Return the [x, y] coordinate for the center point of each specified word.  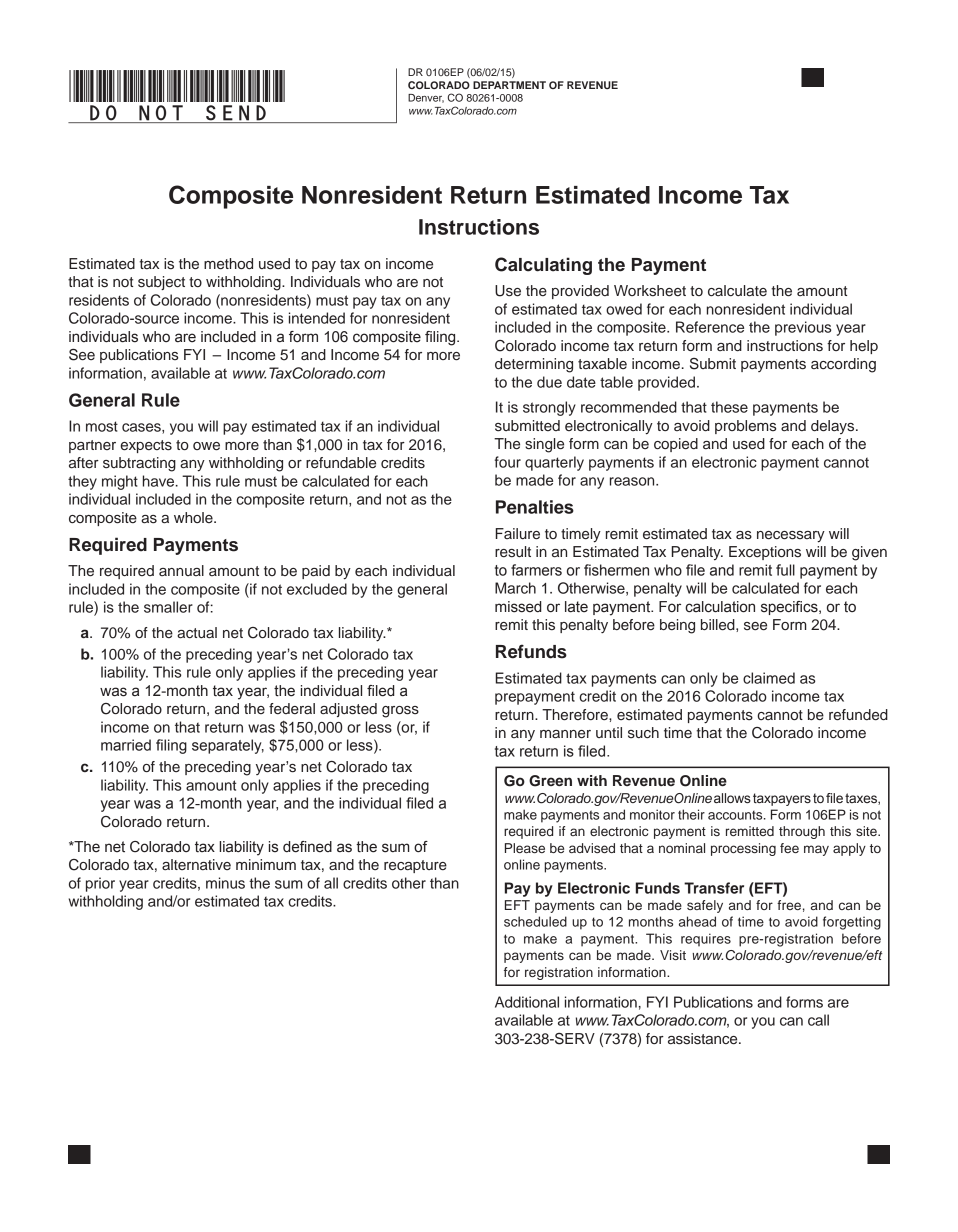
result [513, 552]
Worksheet [650, 291]
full [785, 570]
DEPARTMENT [509, 85]
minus [225, 883]
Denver [426, 98]
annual [181, 570]
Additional [527, 1002]
